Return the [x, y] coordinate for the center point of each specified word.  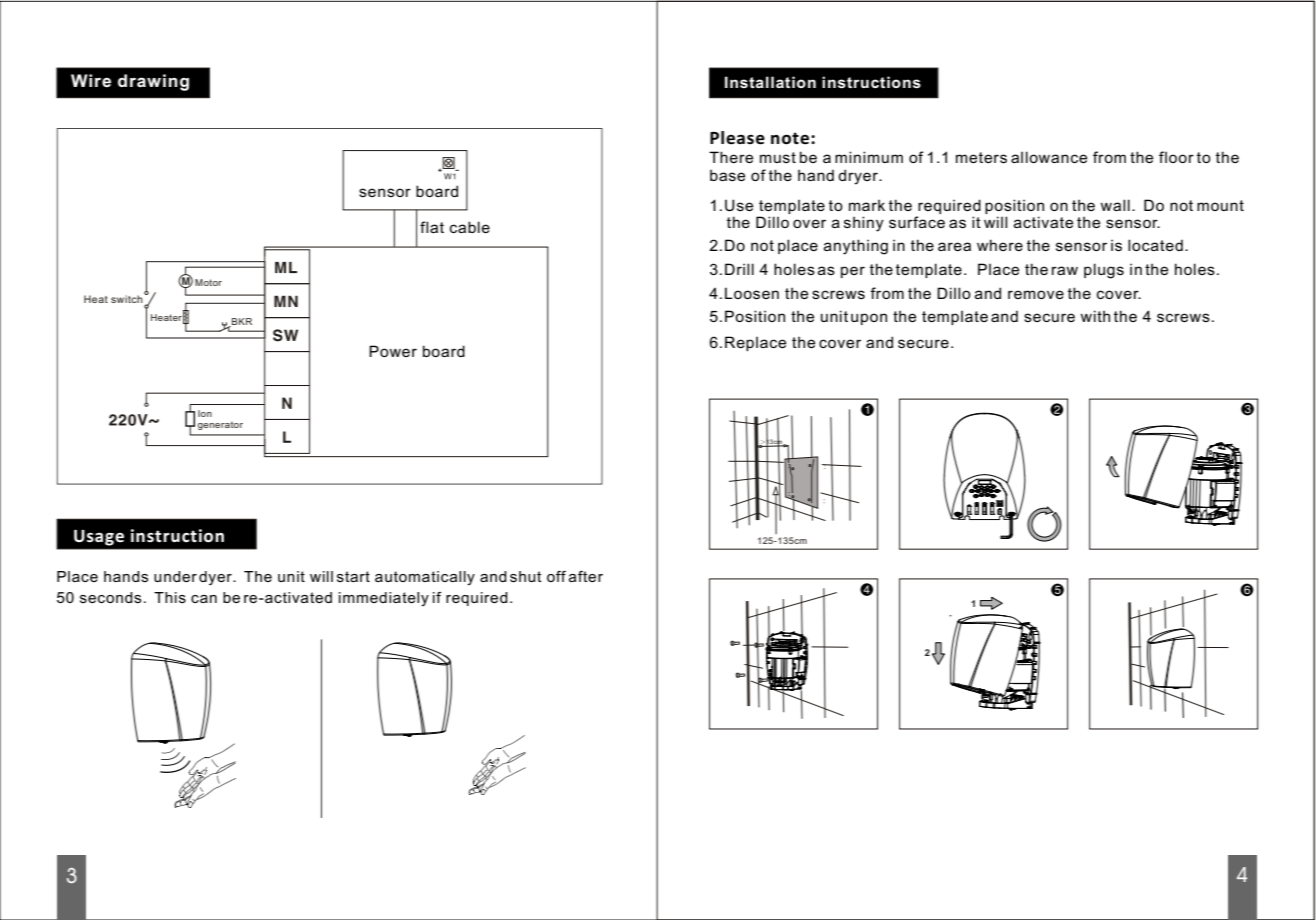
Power [393, 351]
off [556, 576]
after [586, 576]
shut [526, 576]
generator [220, 425]
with [1095, 316]
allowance [1049, 157]
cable [470, 227]
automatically [425, 578]
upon [869, 319]
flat [432, 227]
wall [1115, 205]
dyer [216, 578]
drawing [153, 82]
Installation [770, 82]
